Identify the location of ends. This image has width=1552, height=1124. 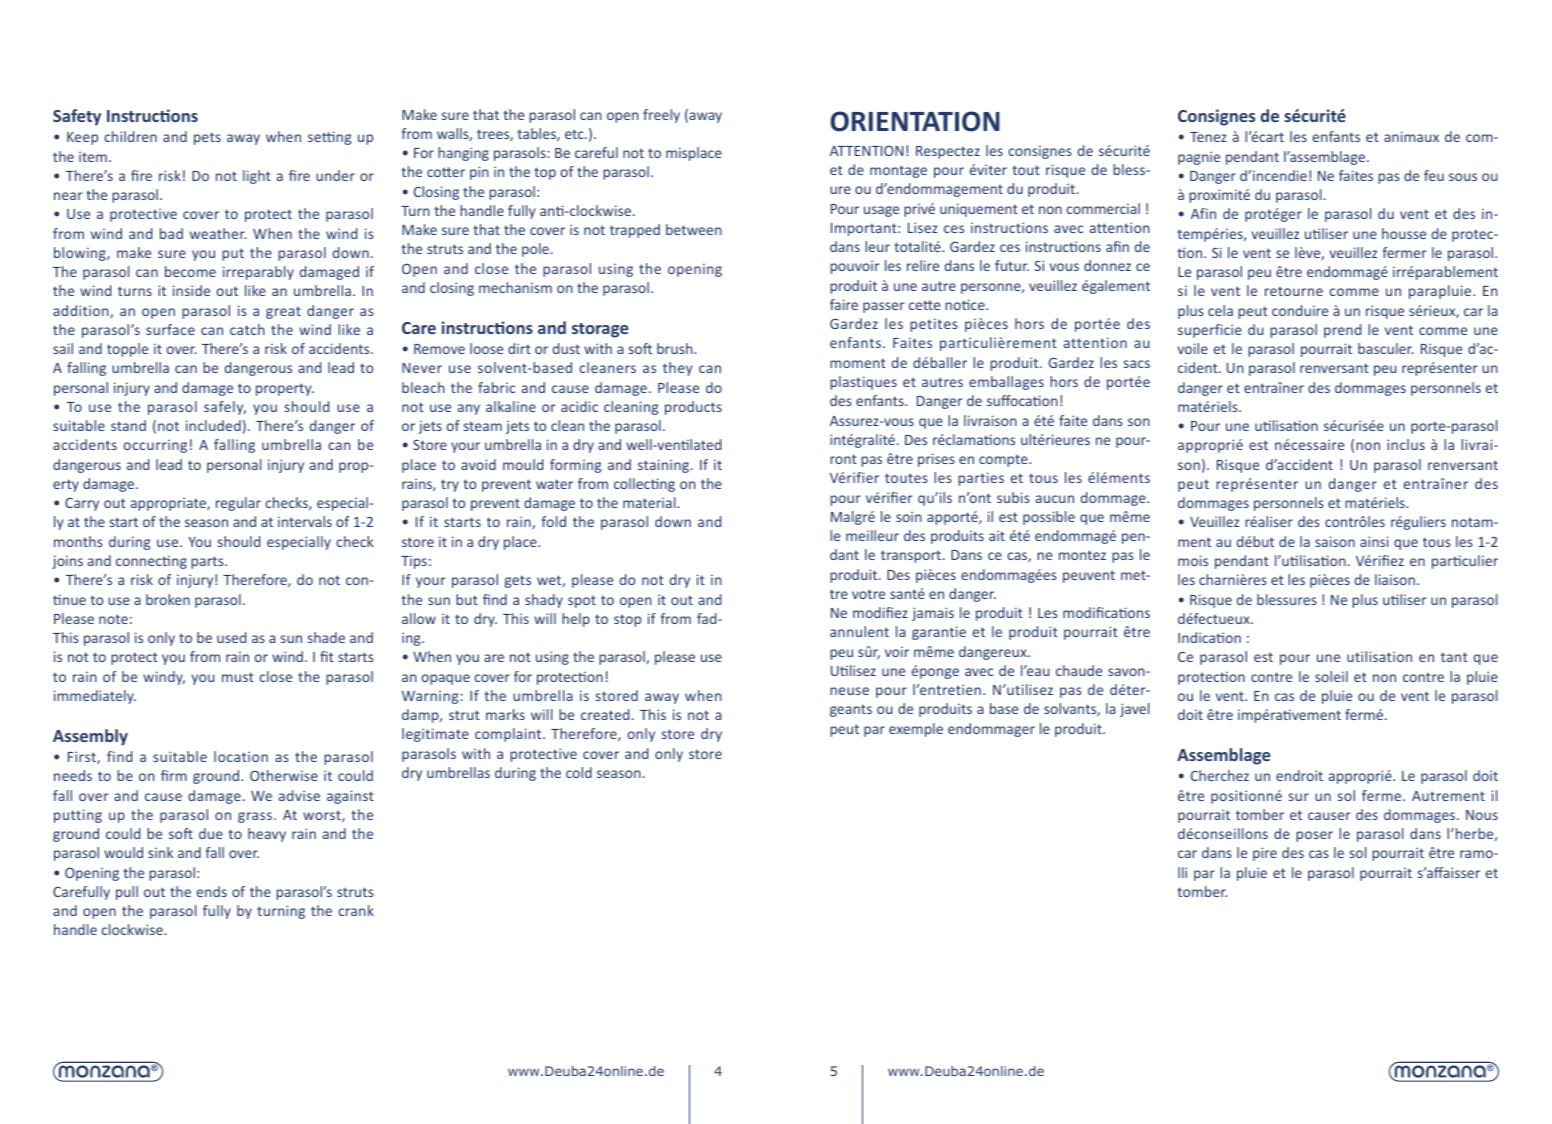
(212, 891).
